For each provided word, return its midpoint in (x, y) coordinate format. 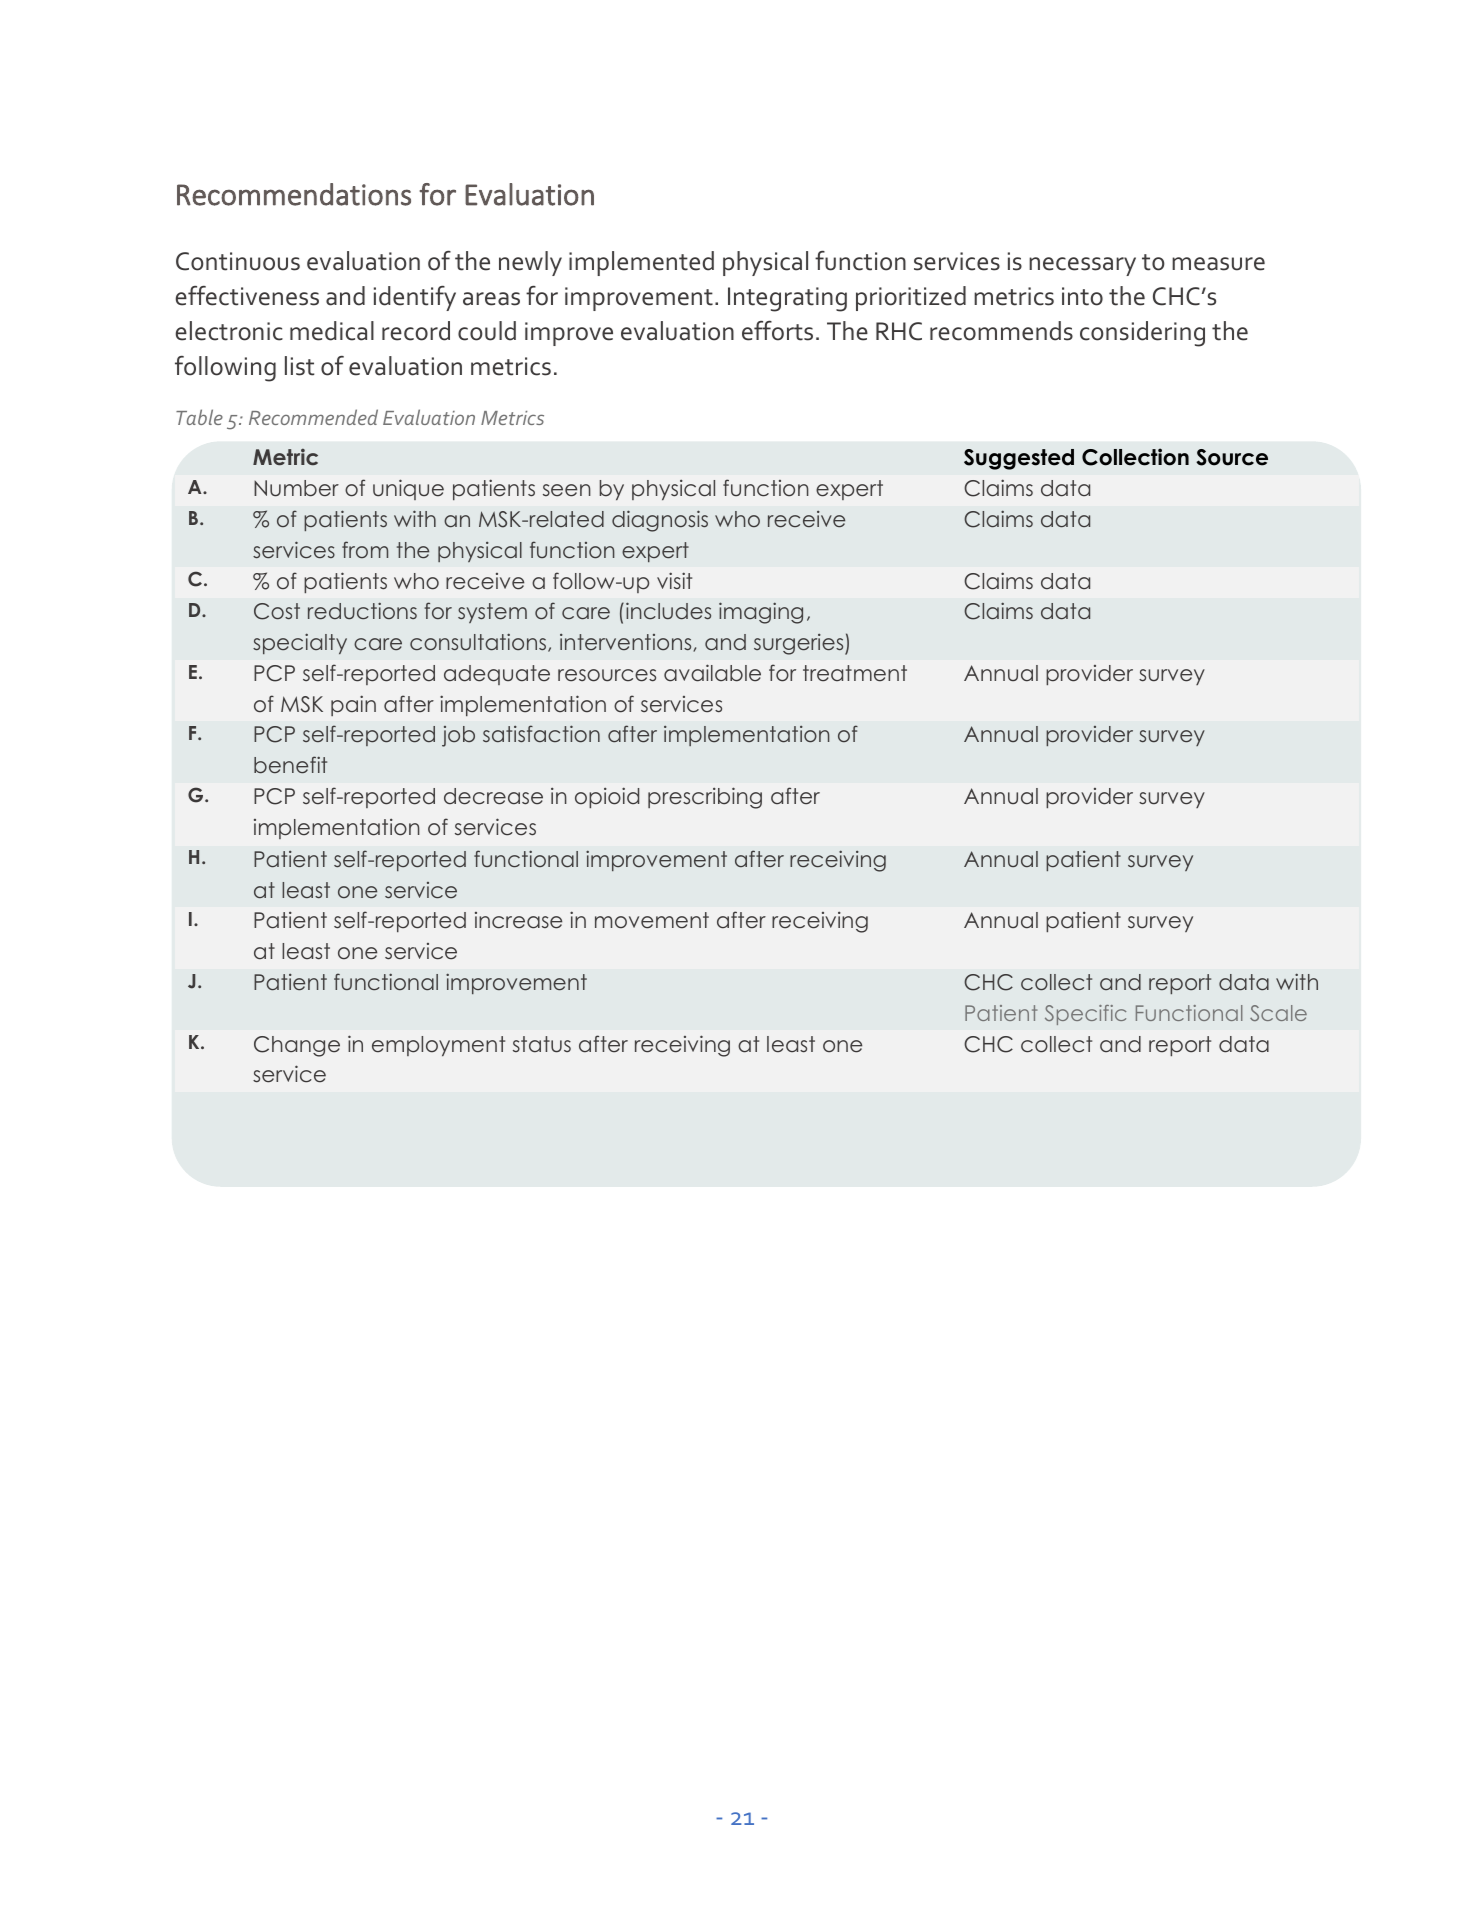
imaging (761, 613)
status (542, 1044)
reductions (362, 610)
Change (297, 1046)
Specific (1085, 1015)
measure (1218, 264)
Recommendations (294, 194)
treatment (855, 673)
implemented (641, 263)
